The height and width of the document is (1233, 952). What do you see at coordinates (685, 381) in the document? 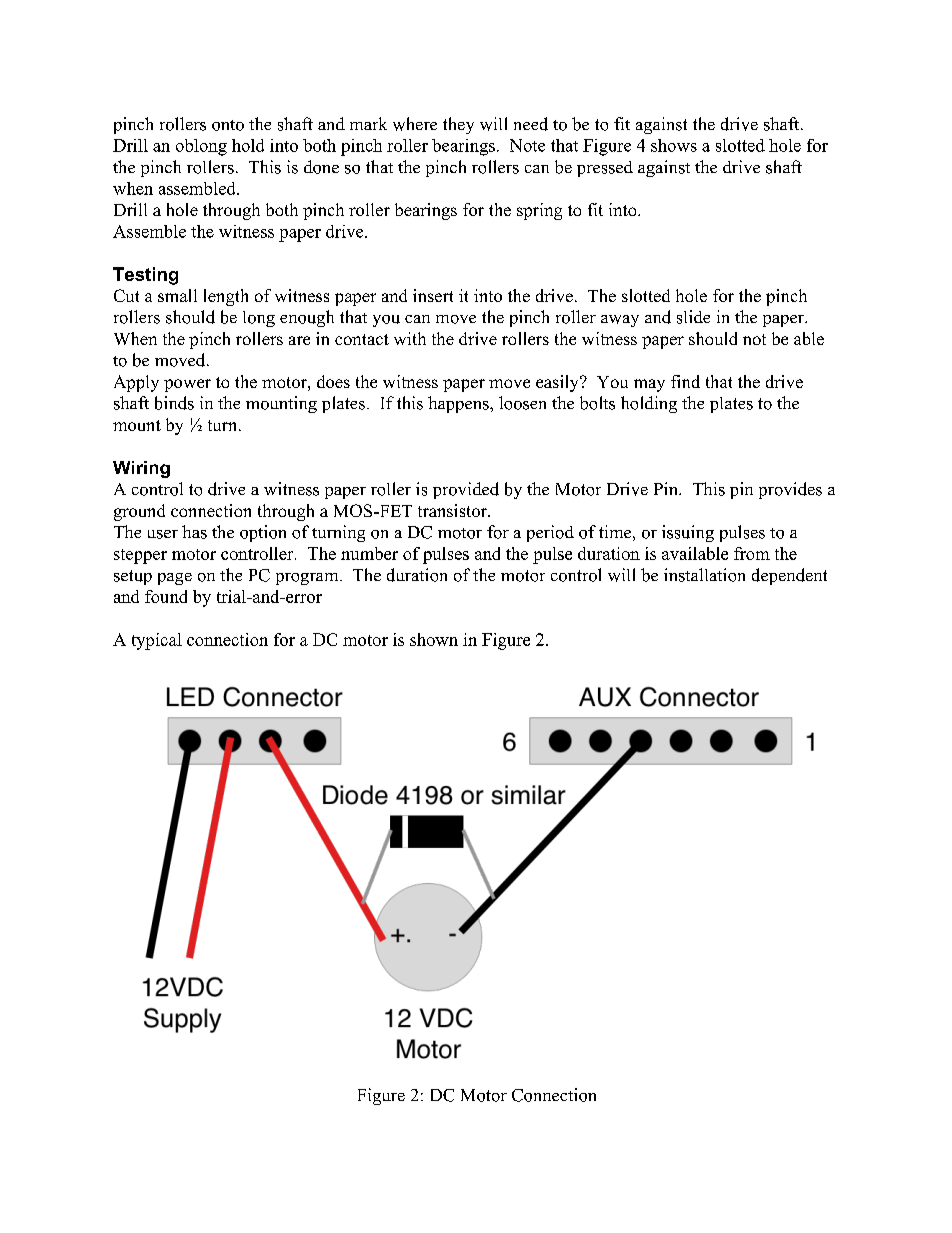
I see `find` at bounding box center [685, 381].
